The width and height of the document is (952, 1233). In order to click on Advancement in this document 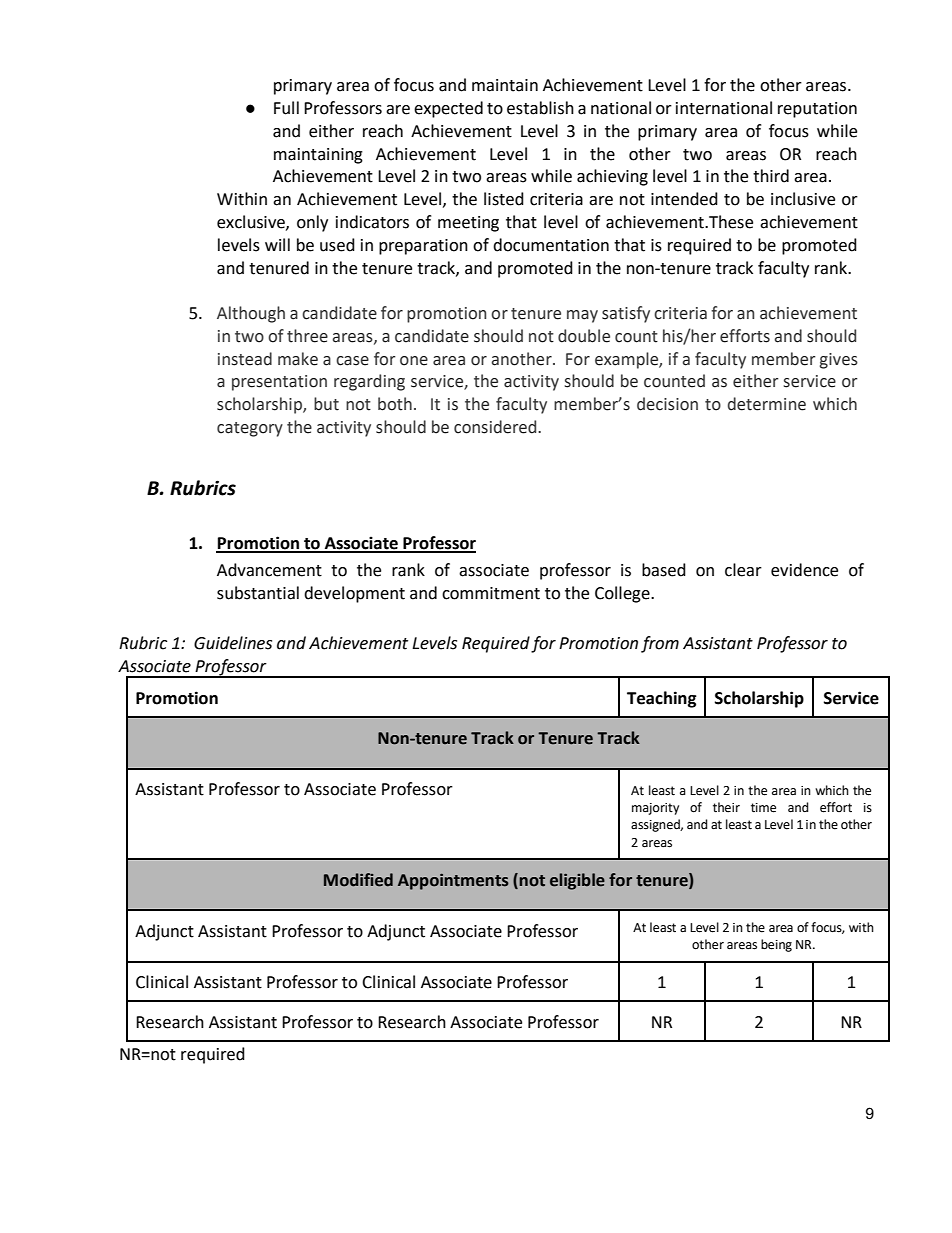, I will do `click(269, 570)`.
